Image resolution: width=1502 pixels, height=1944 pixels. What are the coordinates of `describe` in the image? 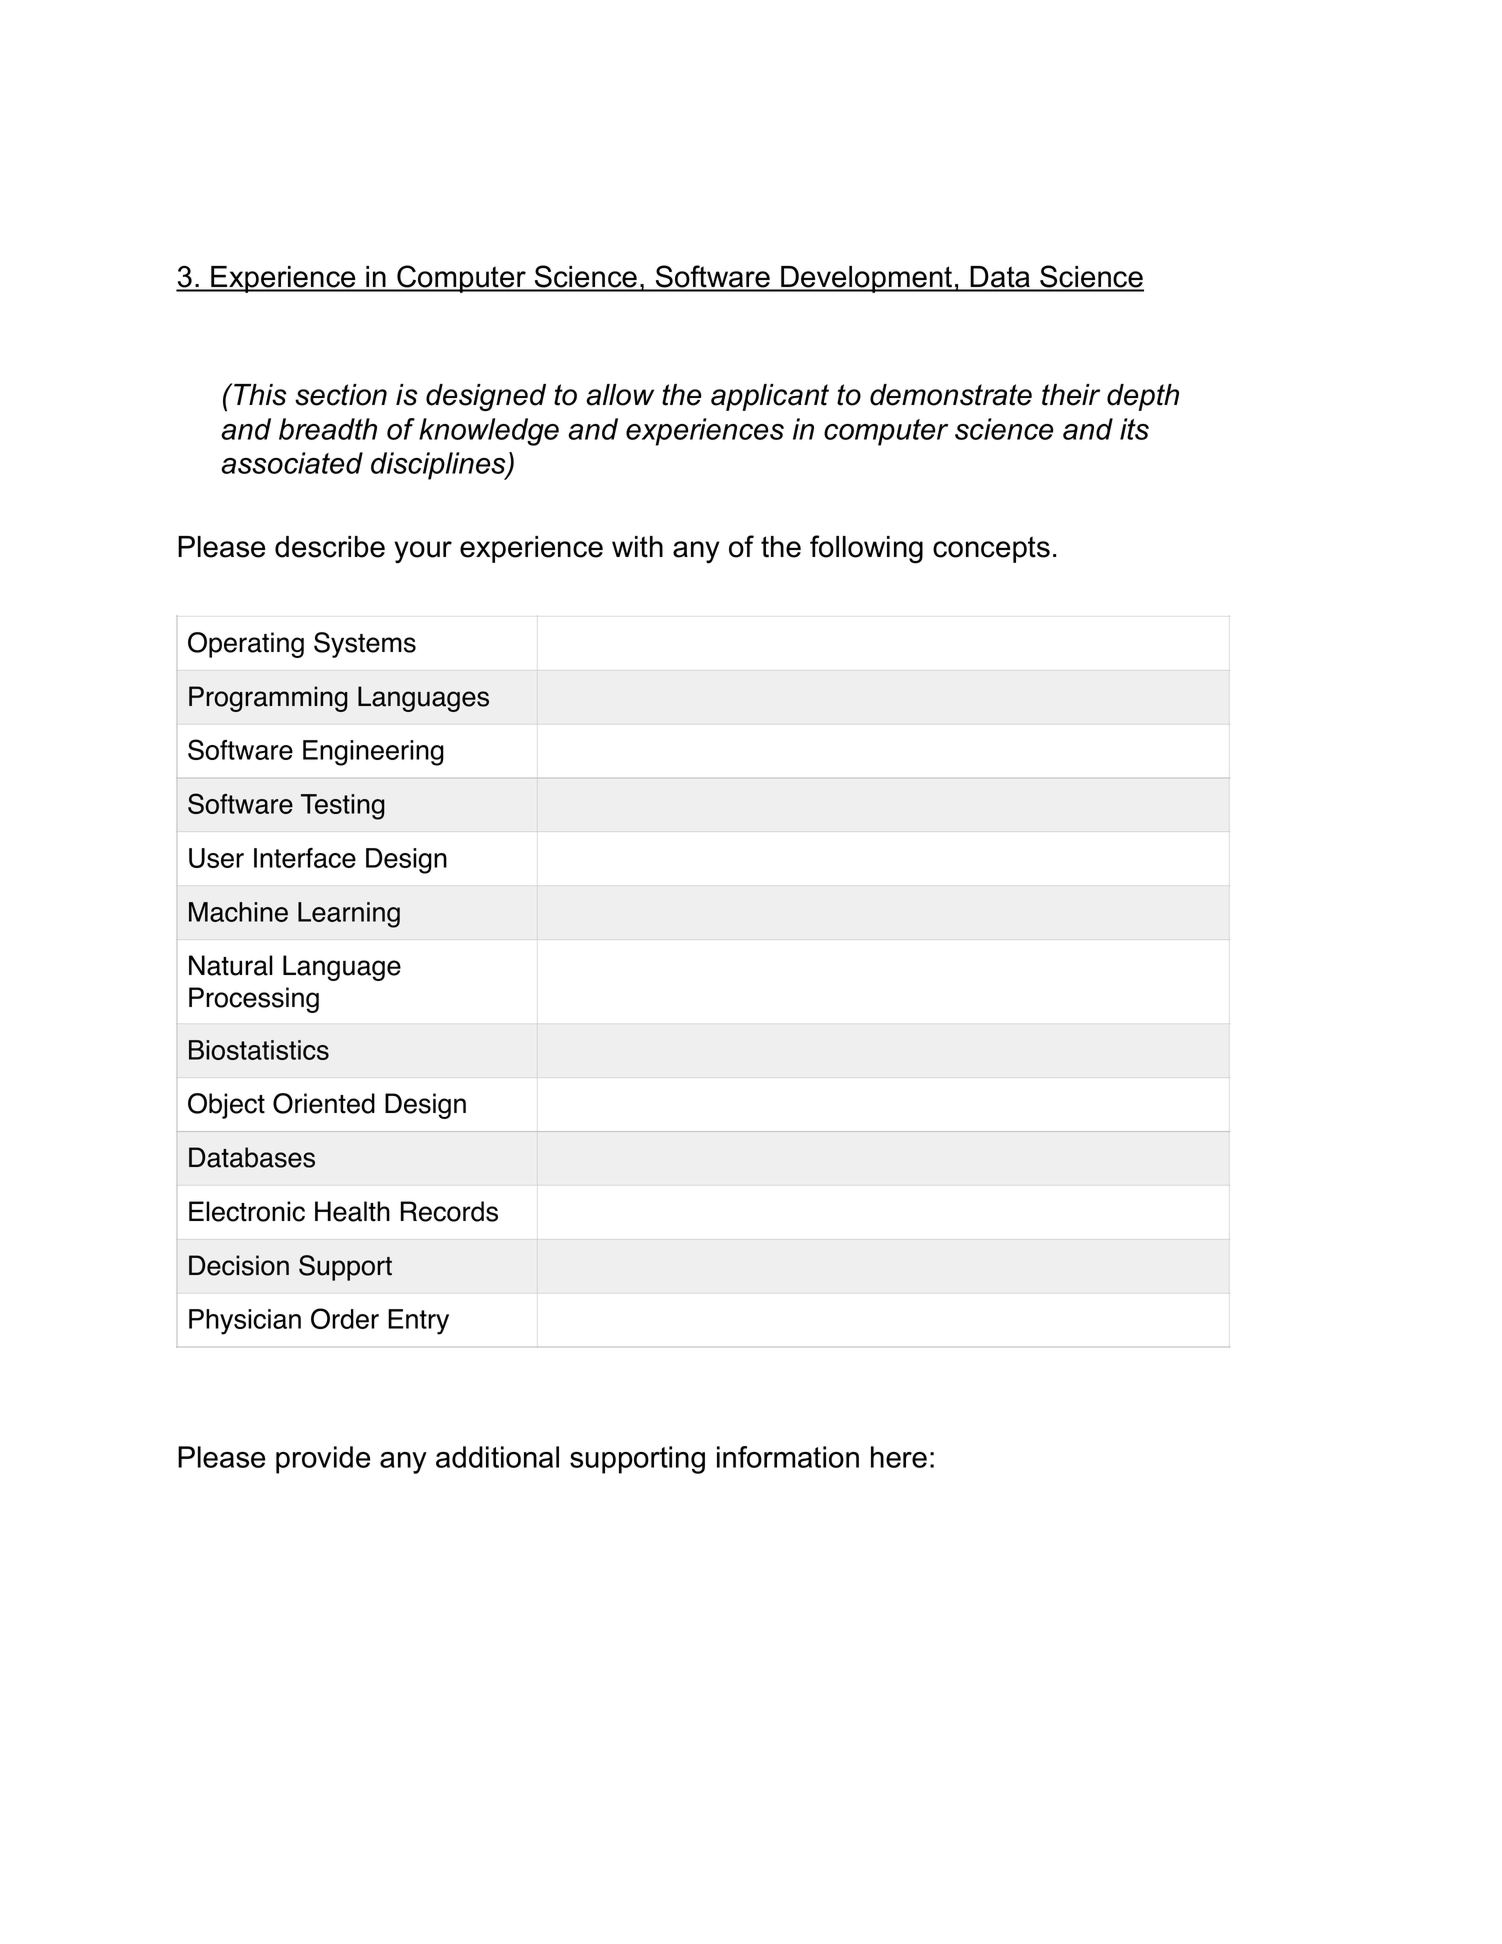 It's located at (330, 547).
